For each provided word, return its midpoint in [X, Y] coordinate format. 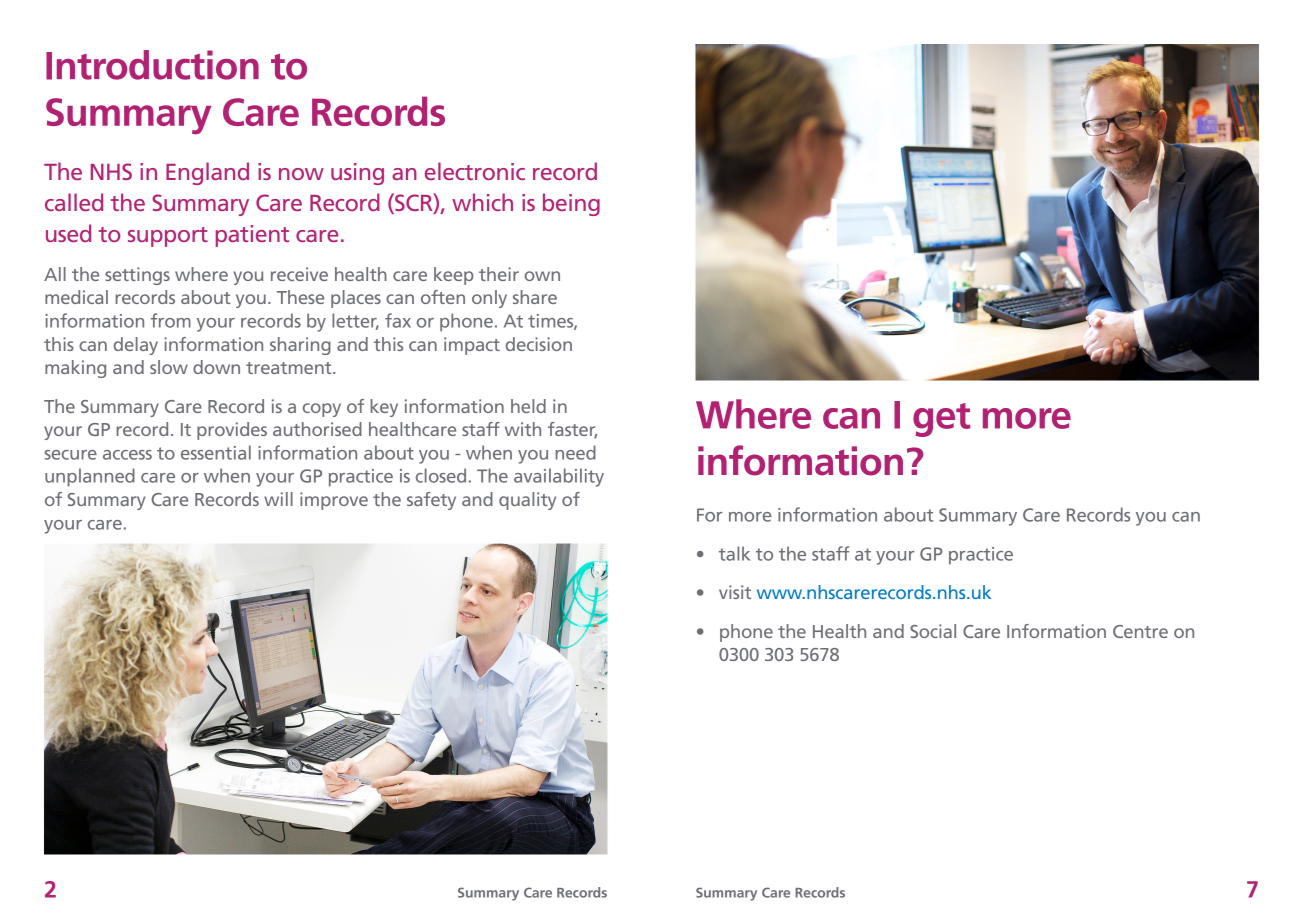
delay [136, 346]
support [168, 237]
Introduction [152, 65]
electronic [475, 171]
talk [734, 553]
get [941, 420]
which [482, 202]
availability [559, 477]
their [499, 274]
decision [539, 344]
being [571, 204]
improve [334, 501]
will [278, 499]
